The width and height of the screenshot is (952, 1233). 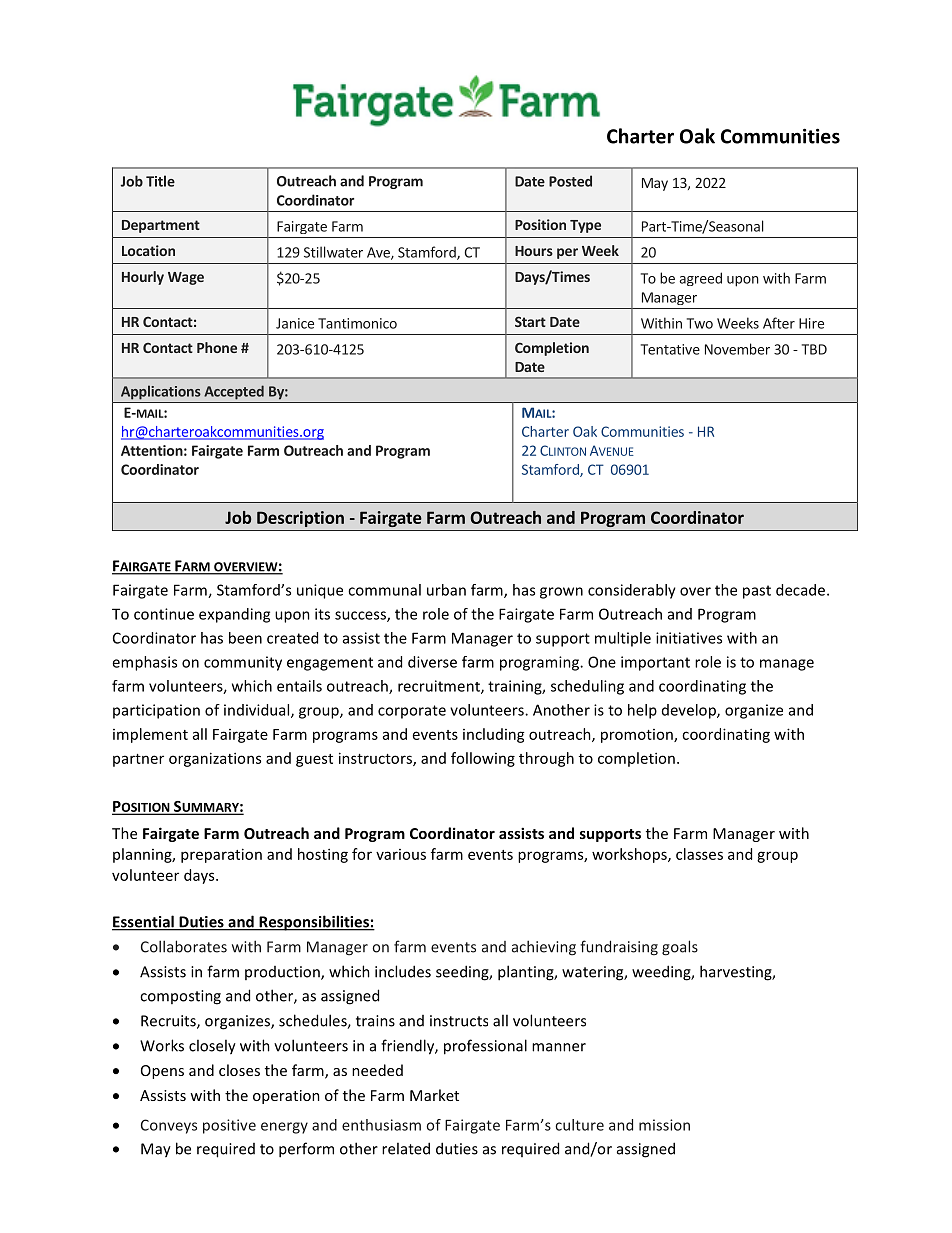 What do you see at coordinates (534, 251) in the screenshot?
I see `Hours` at bounding box center [534, 251].
